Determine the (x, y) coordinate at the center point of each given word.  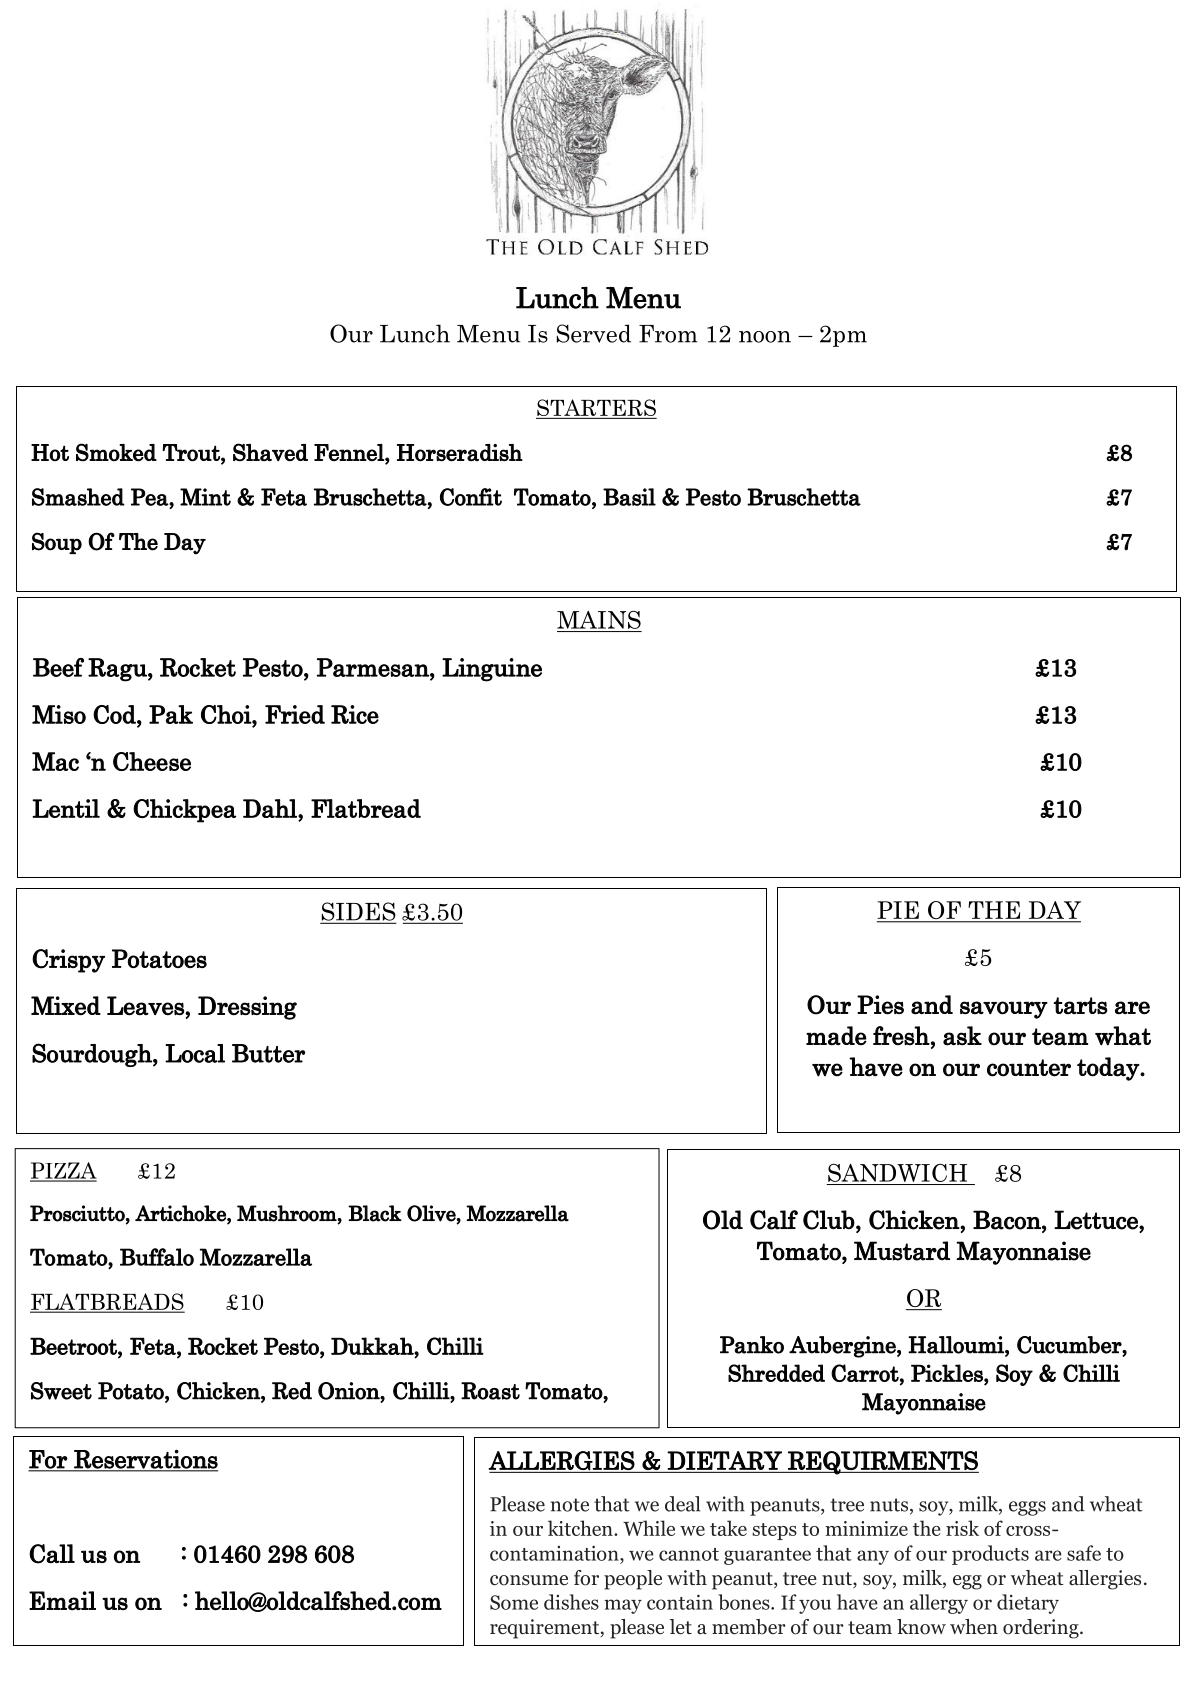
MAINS (599, 620)
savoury (1004, 1010)
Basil (629, 497)
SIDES (358, 912)
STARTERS (596, 409)
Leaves (146, 1006)
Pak (171, 714)
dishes (571, 1602)
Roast (490, 1391)
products (990, 1555)
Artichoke (181, 1213)
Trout (192, 453)
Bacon (1008, 1220)
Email (62, 1601)
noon (765, 337)
